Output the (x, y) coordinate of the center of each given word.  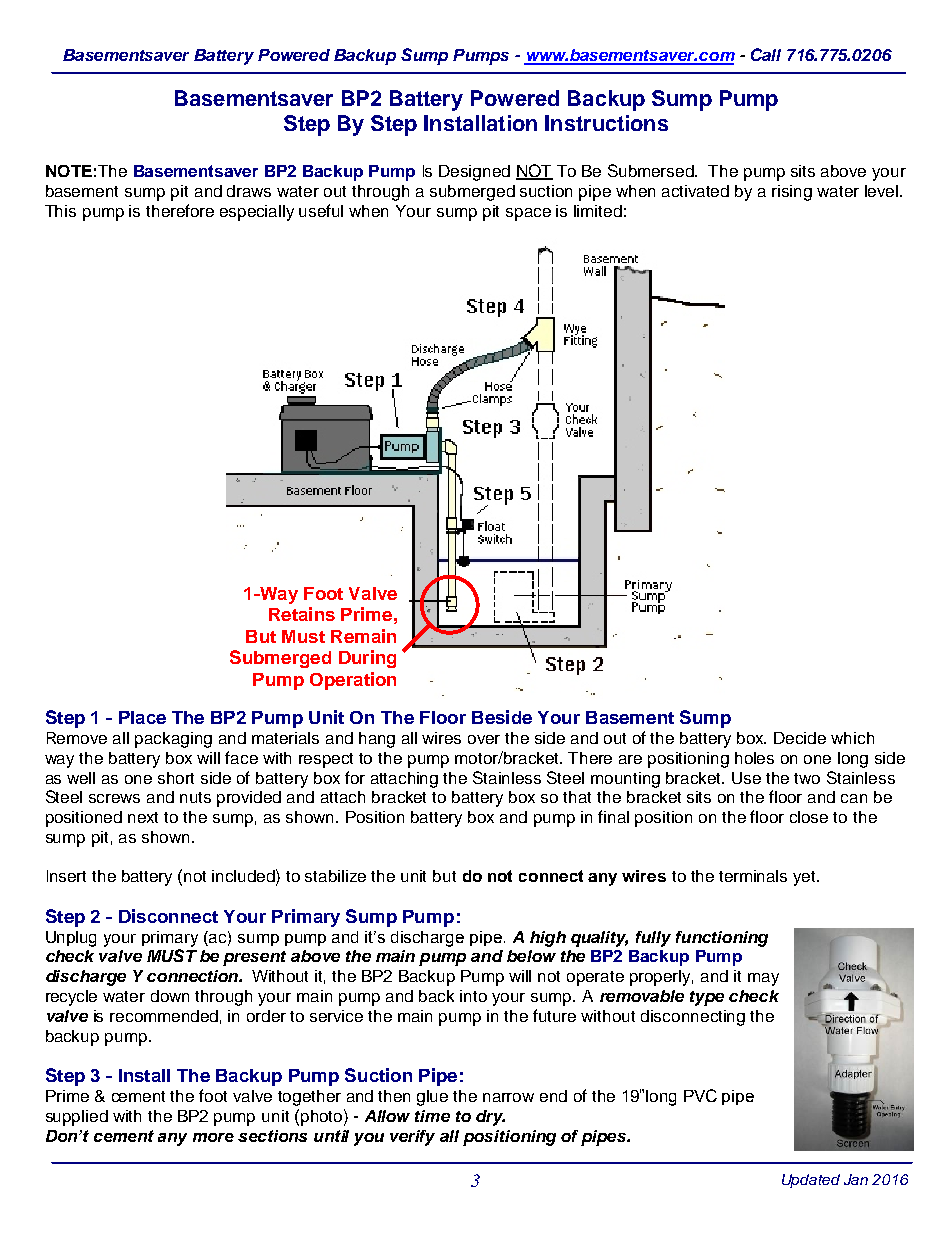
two (807, 778)
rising (792, 193)
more (213, 1137)
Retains (302, 614)
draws (249, 191)
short (176, 778)
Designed (474, 173)
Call (766, 54)
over (484, 739)
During (367, 659)
